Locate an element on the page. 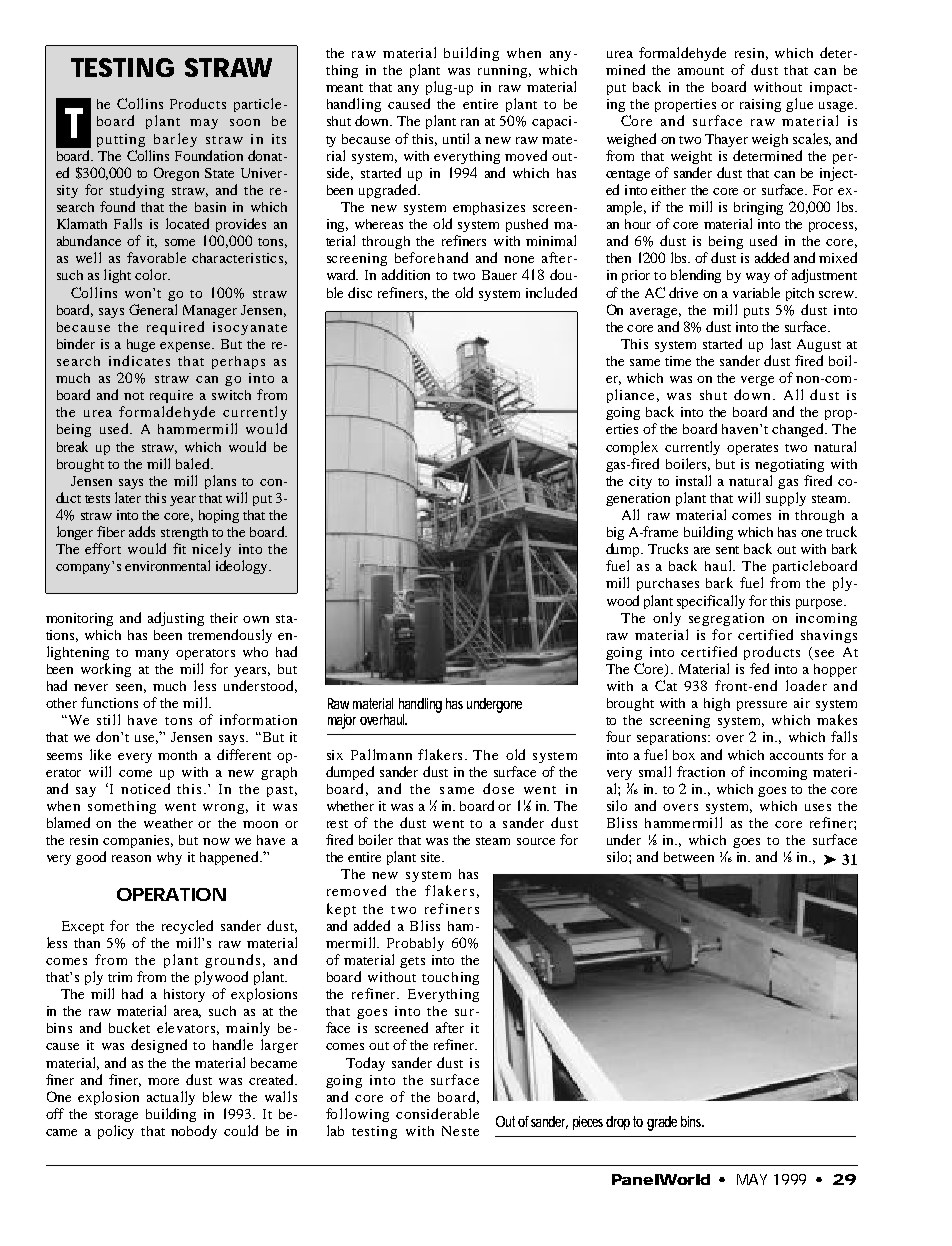  noticed is located at coordinates (145, 788).
